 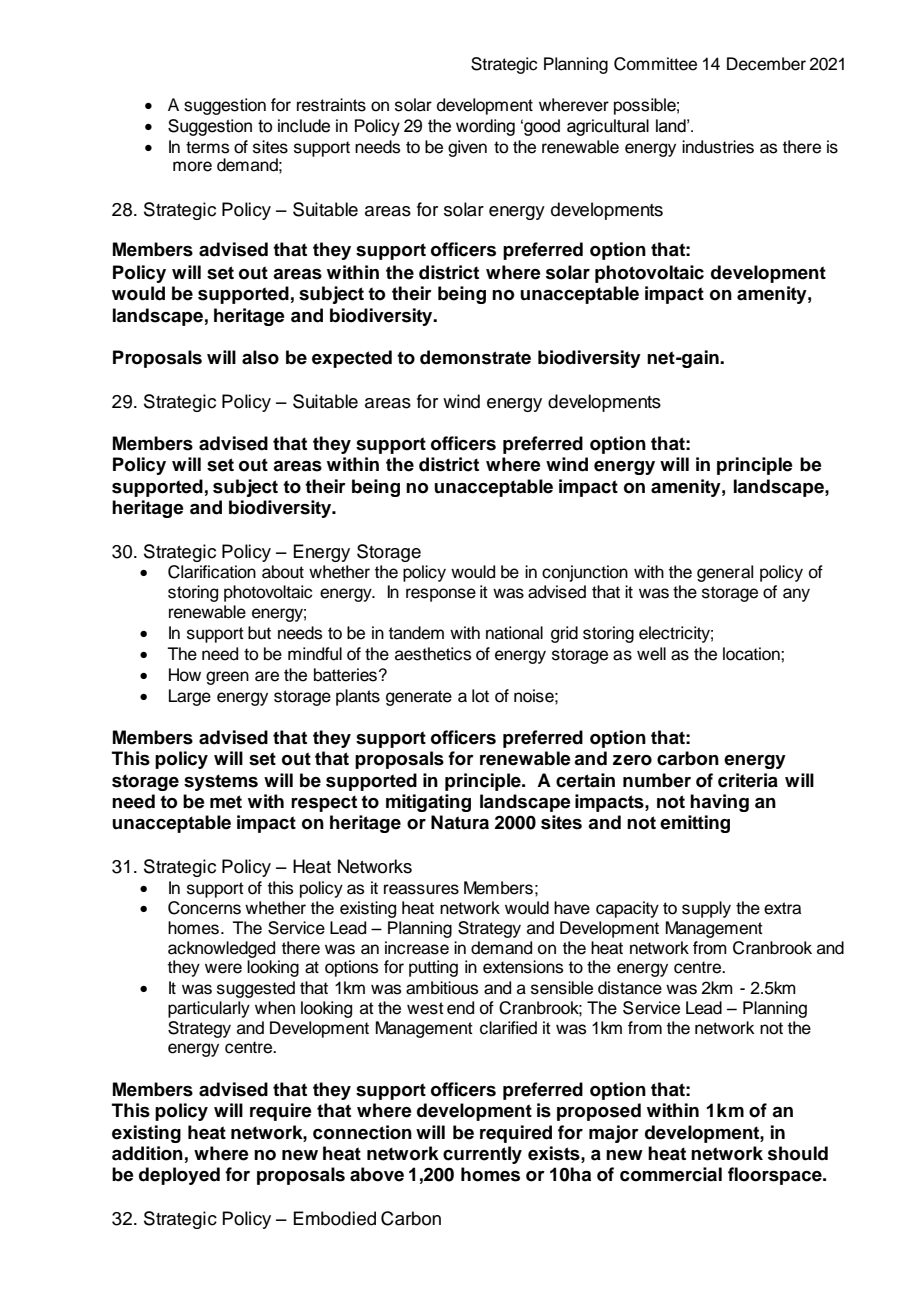 What do you see at coordinates (421, 889) in the page?
I see `reassures` at bounding box center [421, 889].
